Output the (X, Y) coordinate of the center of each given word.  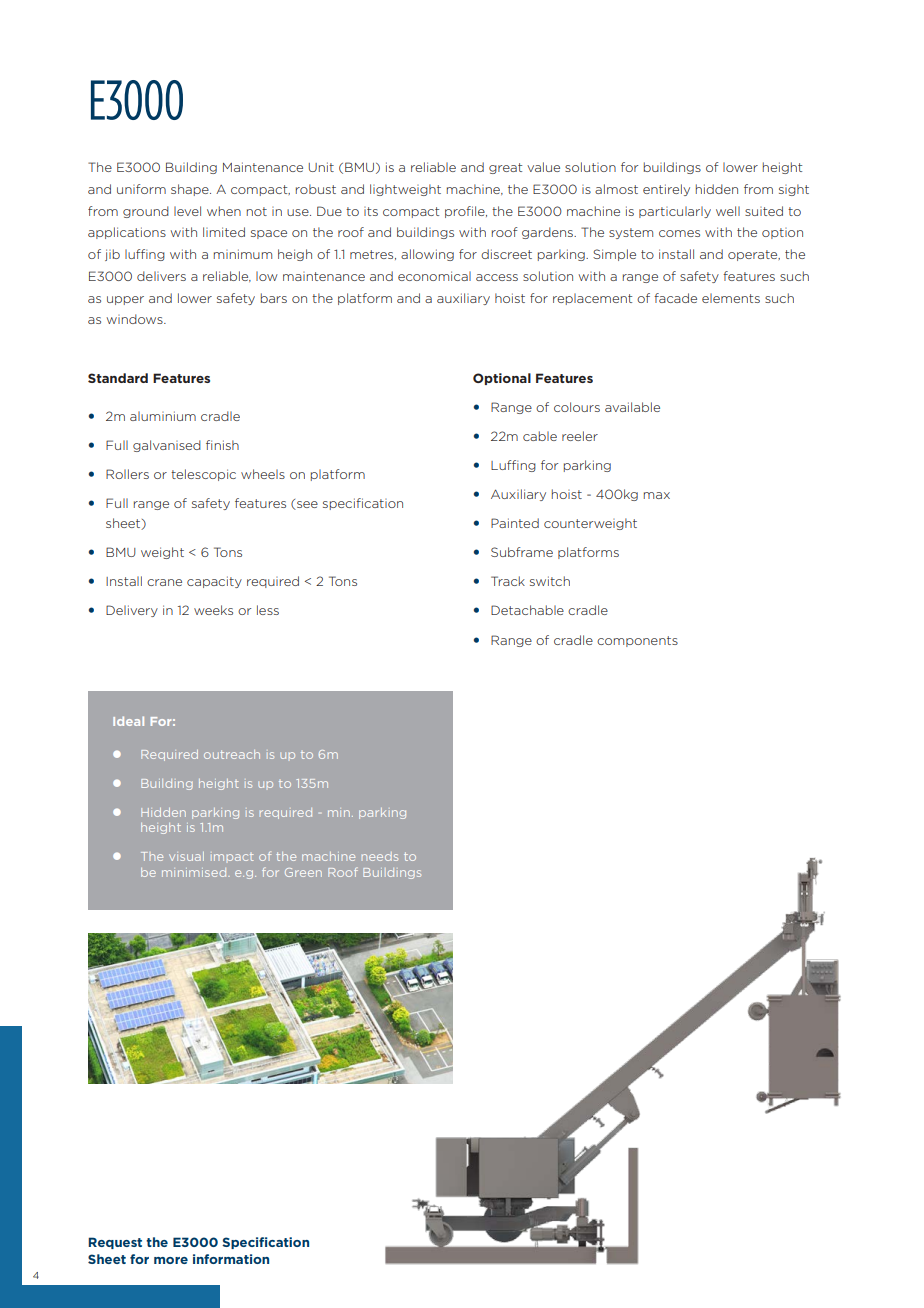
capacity (214, 582)
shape (191, 190)
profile (466, 212)
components (637, 641)
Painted (515, 523)
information (231, 1259)
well (728, 211)
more (171, 1260)
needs (380, 856)
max (657, 495)
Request (115, 1243)
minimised (195, 872)
